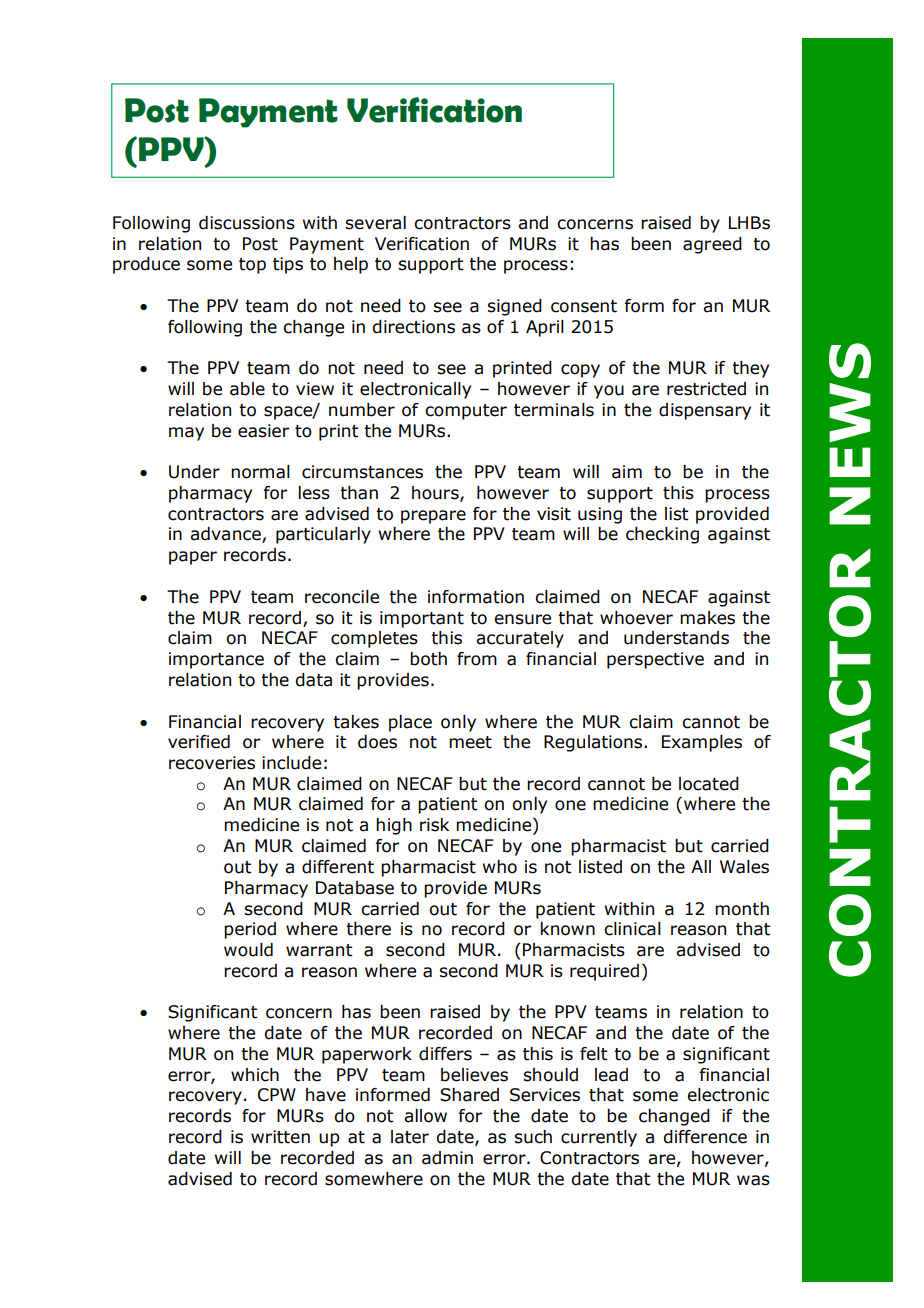 The width and height of the screenshot is (924, 1308). What do you see at coordinates (632, 929) in the screenshot?
I see `clinical` at bounding box center [632, 929].
